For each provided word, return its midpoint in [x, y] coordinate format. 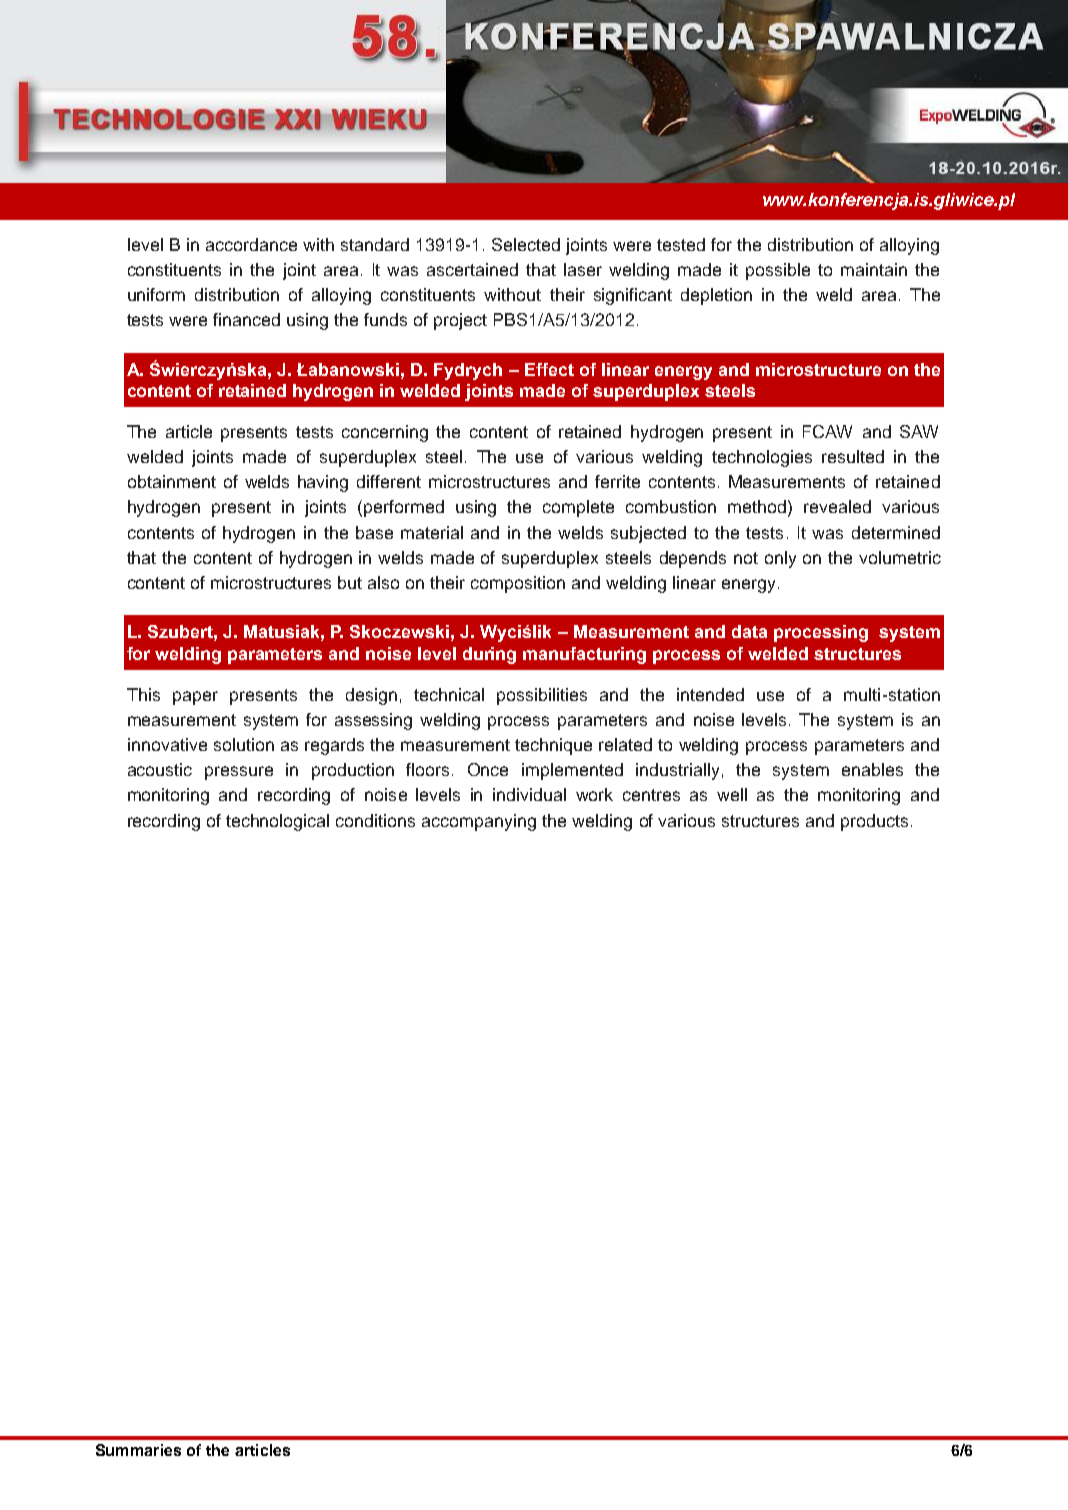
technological [277, 822]
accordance [251, 244]
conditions [375, 820]
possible [778, 271]
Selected [526, 244]
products [874, 822]
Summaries [138, 1450]
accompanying [479, 822]
